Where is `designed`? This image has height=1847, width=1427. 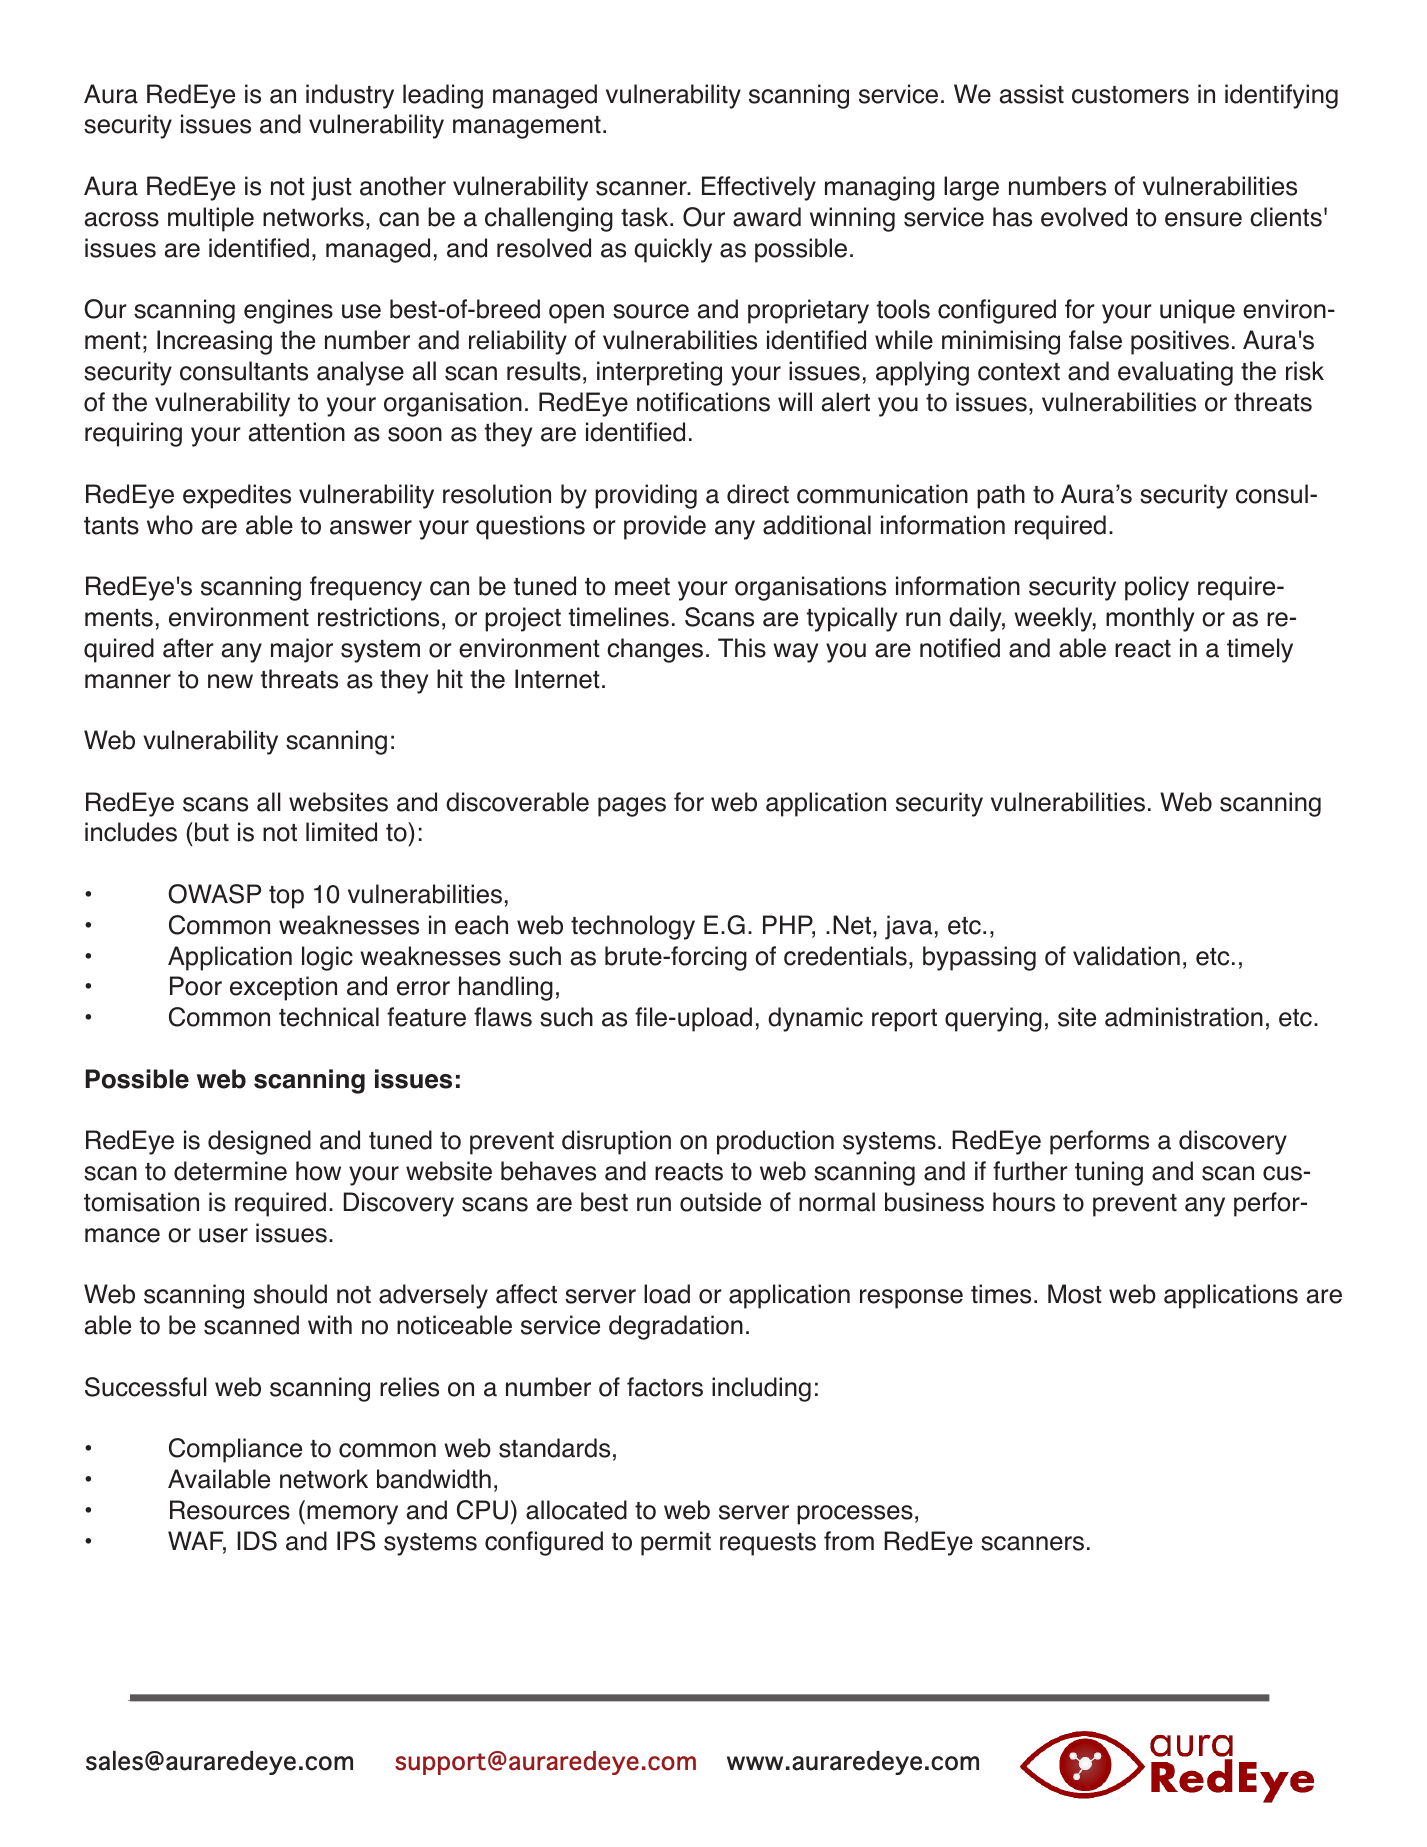
designed is located at coordinates (259, 1142).
